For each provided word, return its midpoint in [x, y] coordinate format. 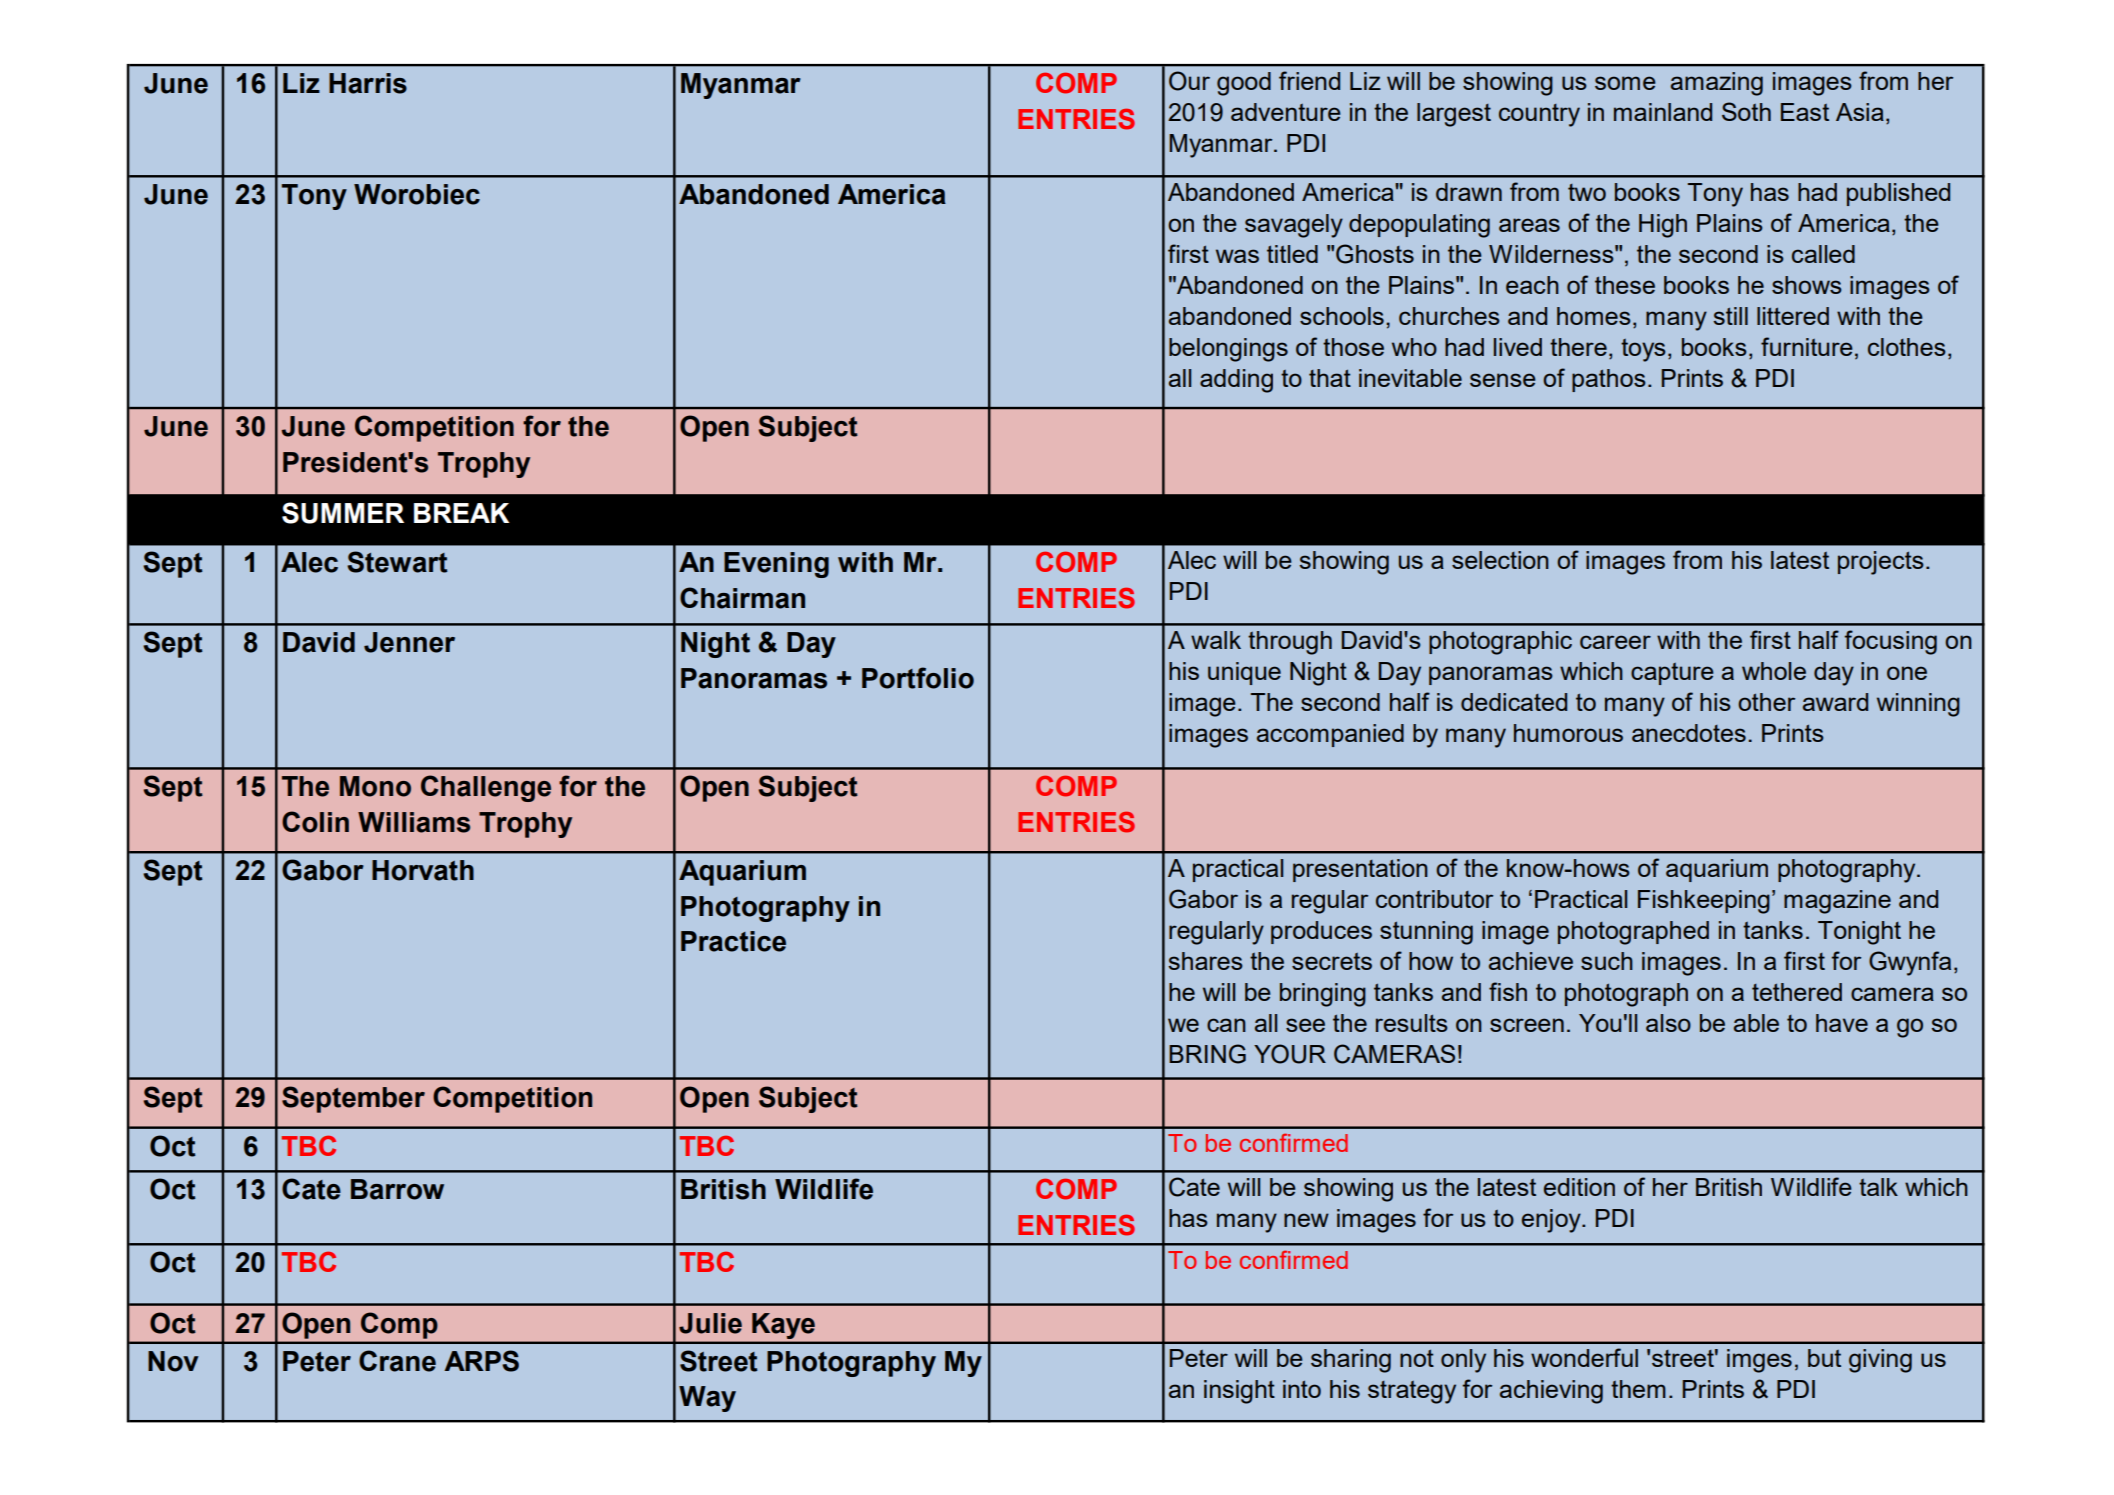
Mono [375, 786]
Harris [368, 83]
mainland [1663, 112]
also [1668, 1023]
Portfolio [918, 678]
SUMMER [343, 513]
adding [1236, 381]
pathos [1609, 380]
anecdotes [1689, 733]
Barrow [397, 1189]
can [1226, 1025]
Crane [397, 1361]
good [1244, 84]
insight [1239, 1392]
